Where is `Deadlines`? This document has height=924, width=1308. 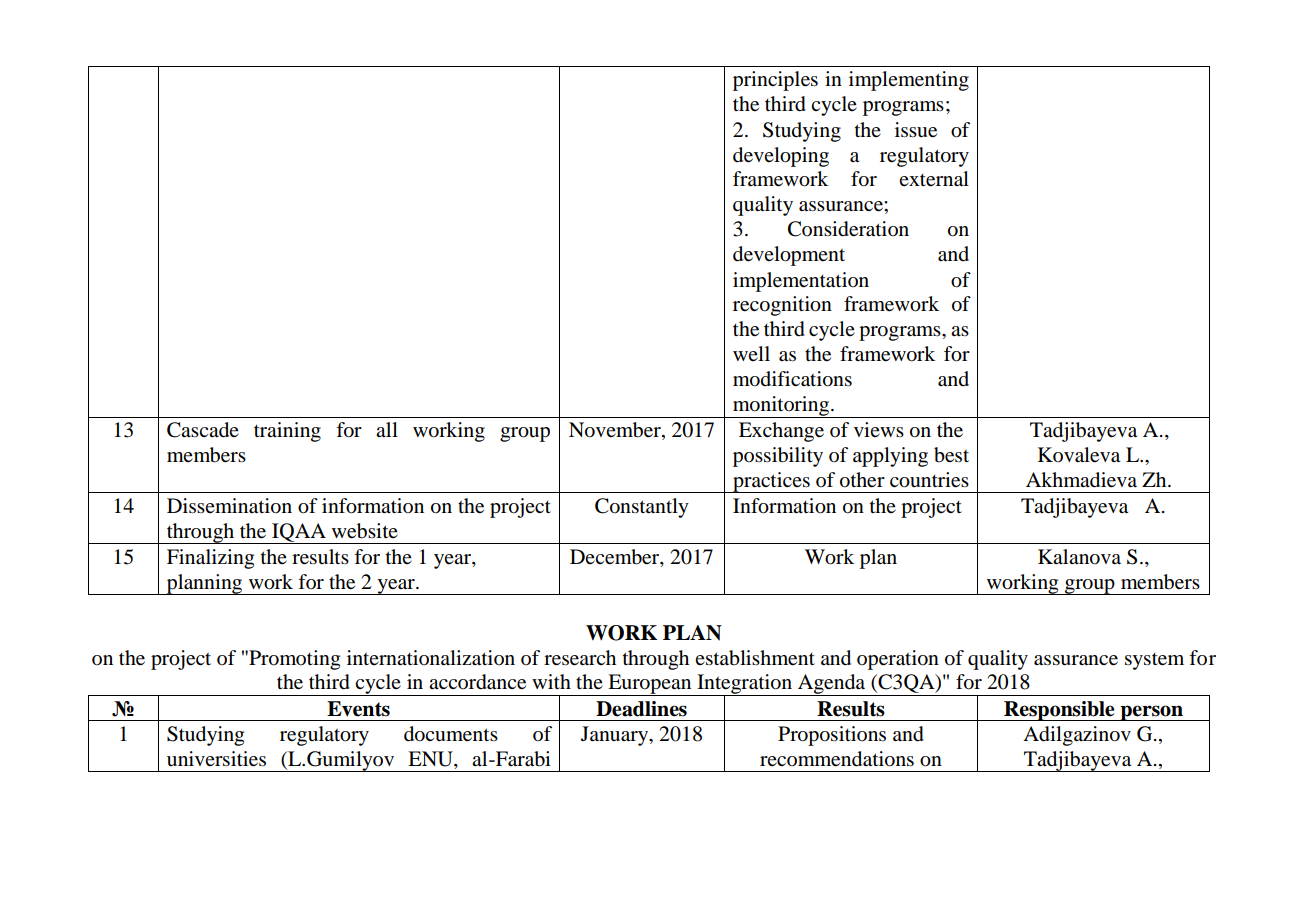 Deadlines is located at coordinates (641, 709).
